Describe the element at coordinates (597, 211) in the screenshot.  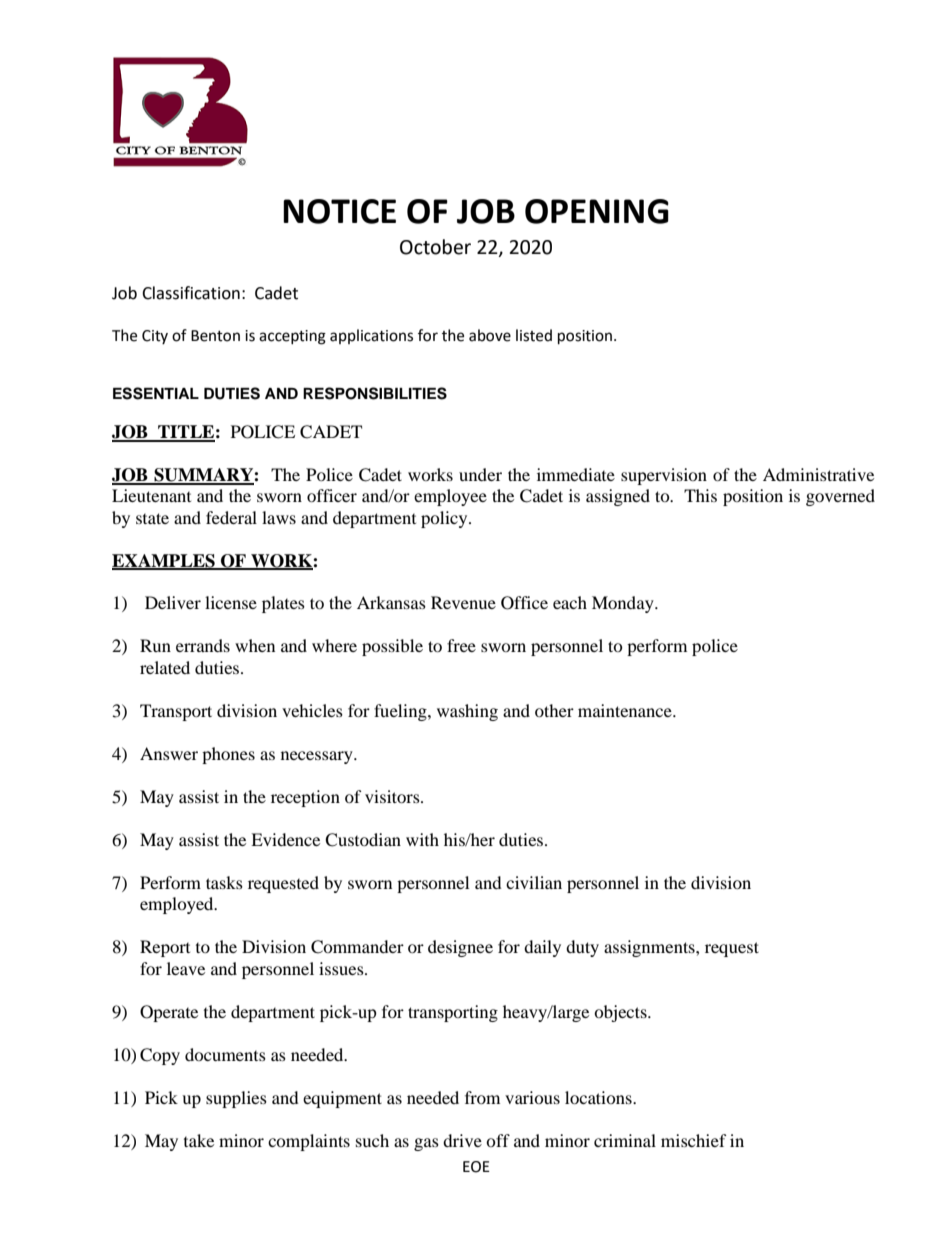
I see `OPENING` at that location.
